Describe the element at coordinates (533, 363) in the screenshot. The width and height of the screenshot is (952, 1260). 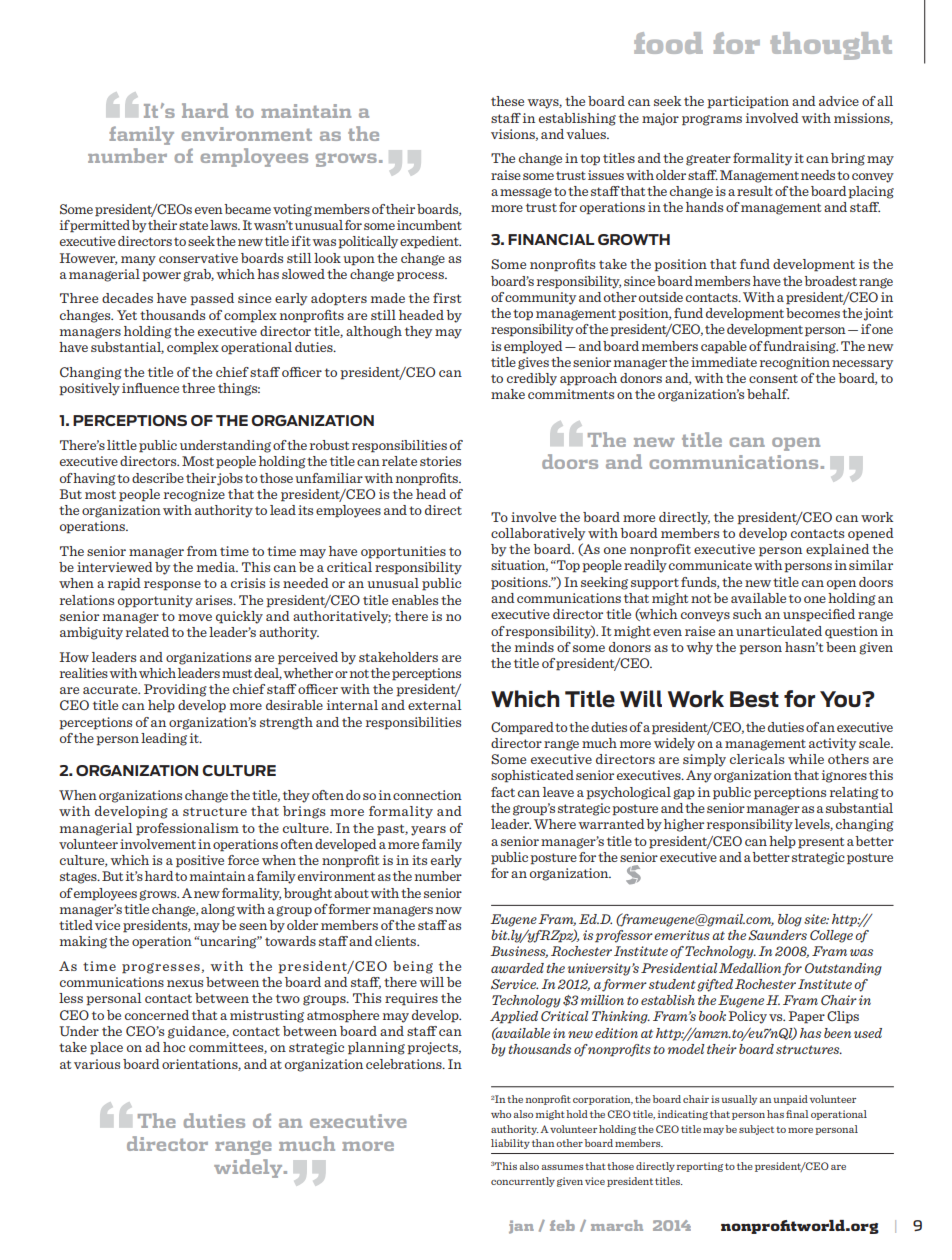
I see `gives` at that location.
